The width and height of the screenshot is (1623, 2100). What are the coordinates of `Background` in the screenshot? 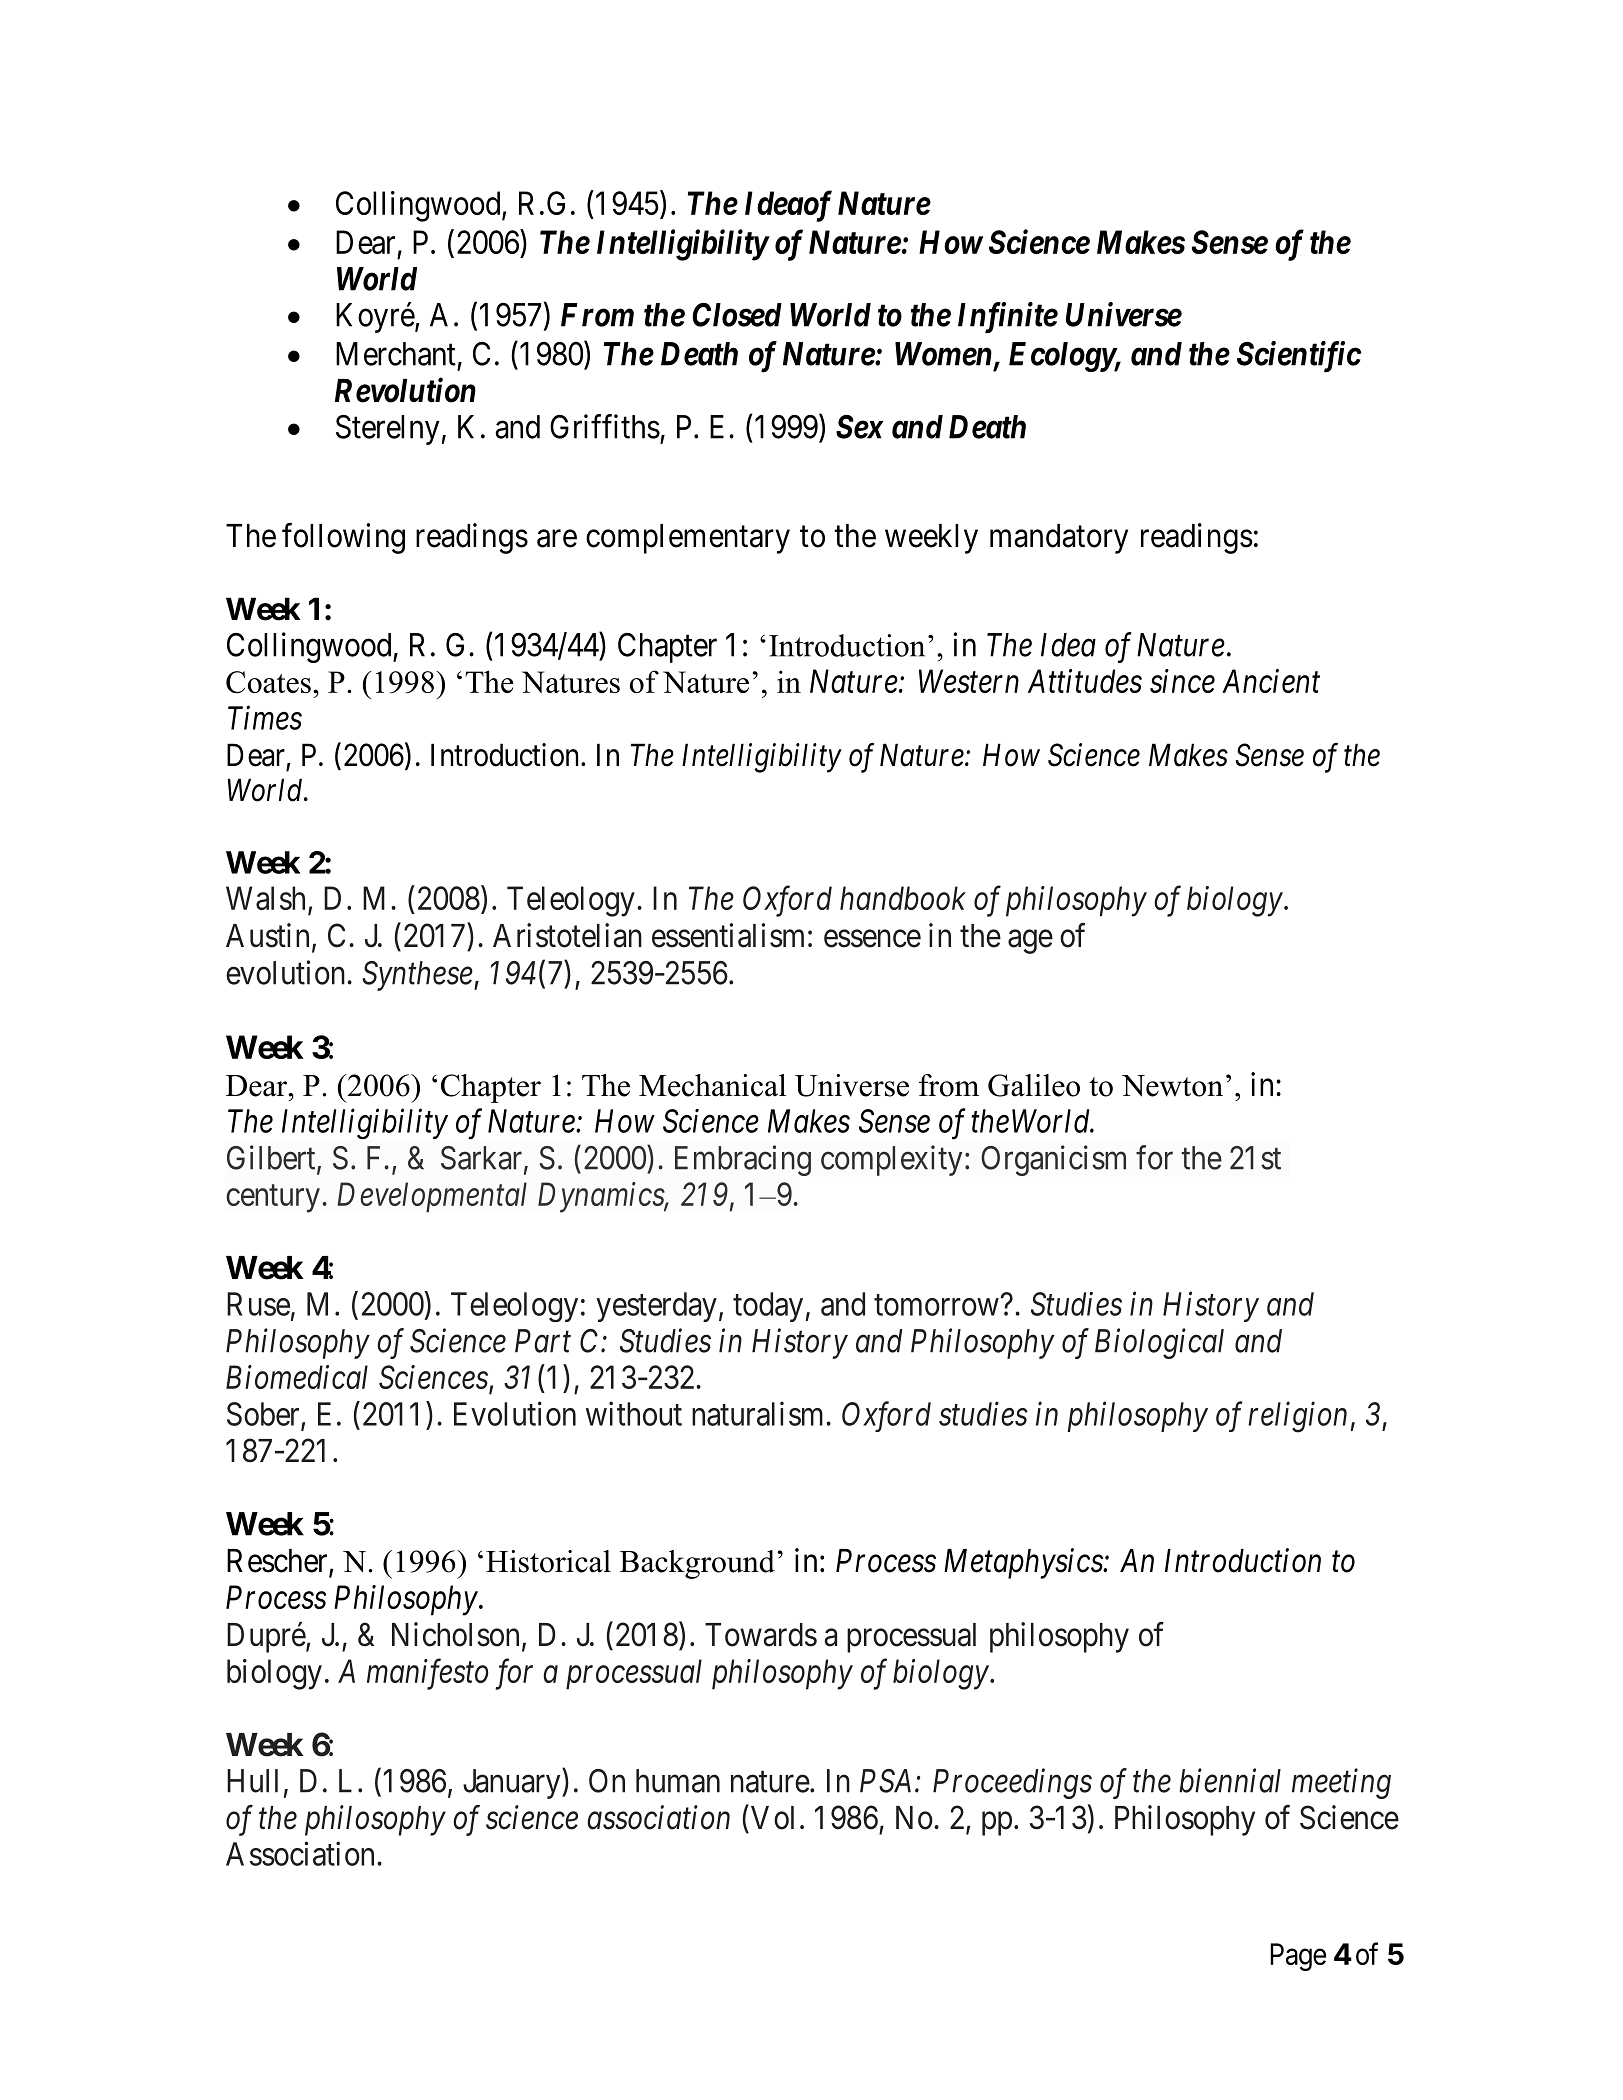 It's located at (697, 1564).
